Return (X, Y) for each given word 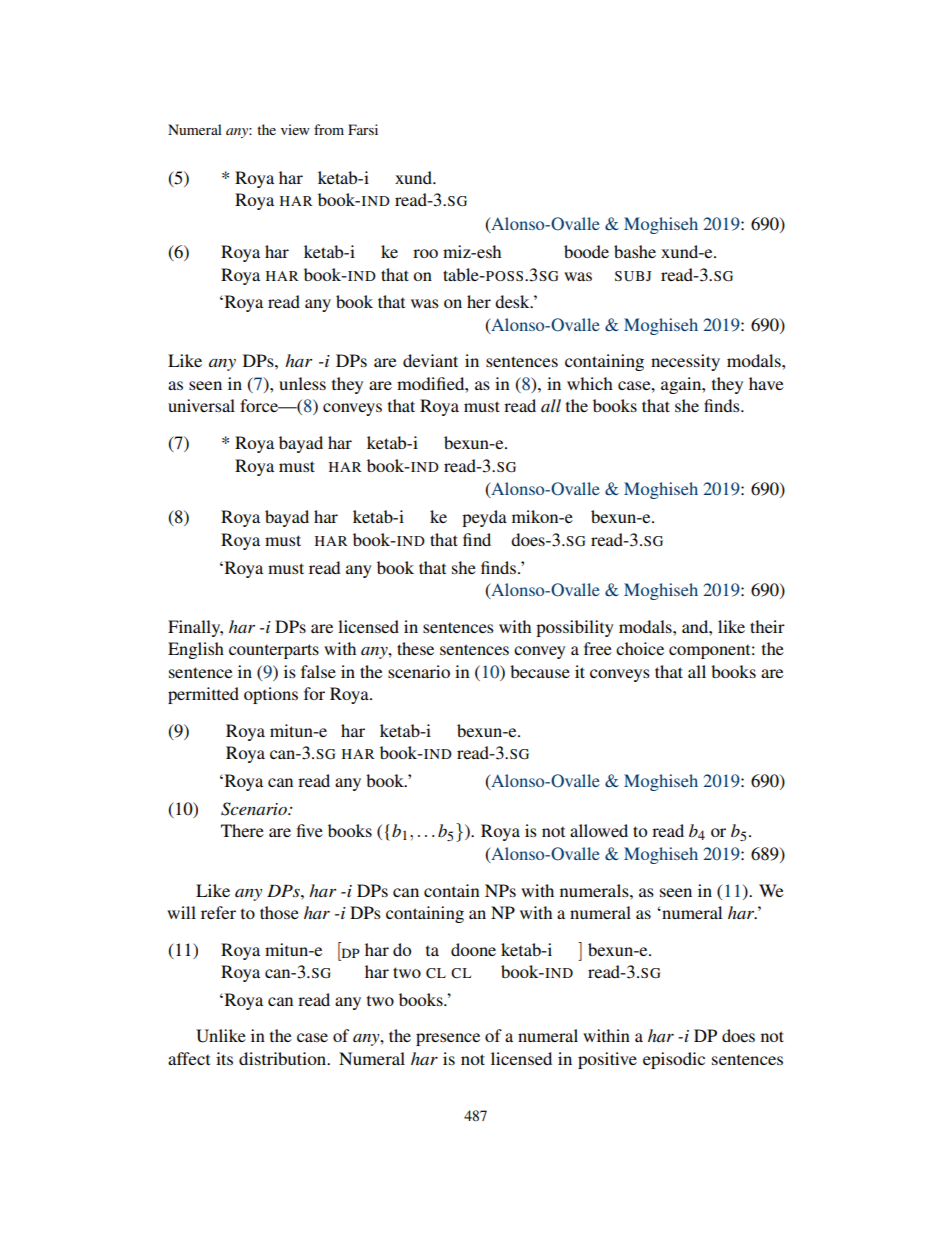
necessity (685, 362)
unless (302, 383)
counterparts (274, 651)
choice (640, 648)
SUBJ (633, 276)
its (224, 1058)
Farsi (363, 129)
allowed (599, 830)
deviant (430, 360)
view (295, 129)
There (242, 830)
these (415, 648)
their (767, 626)
